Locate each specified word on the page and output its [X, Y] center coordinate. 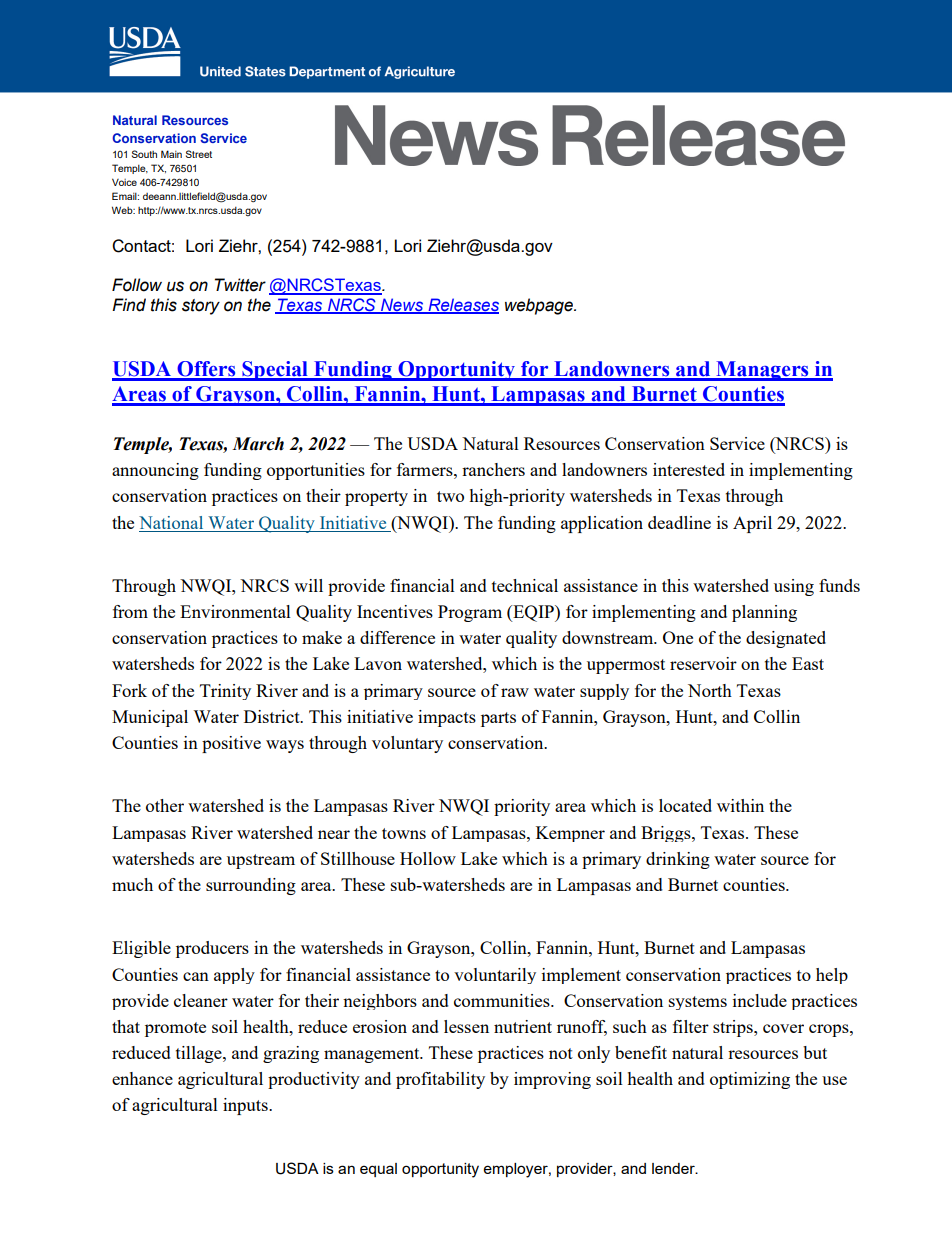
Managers [762, 371]
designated [786, 639]
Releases [462, 306]
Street [199, 154]
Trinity [225, 692]
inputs [246, 1106]
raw [515, 692]
